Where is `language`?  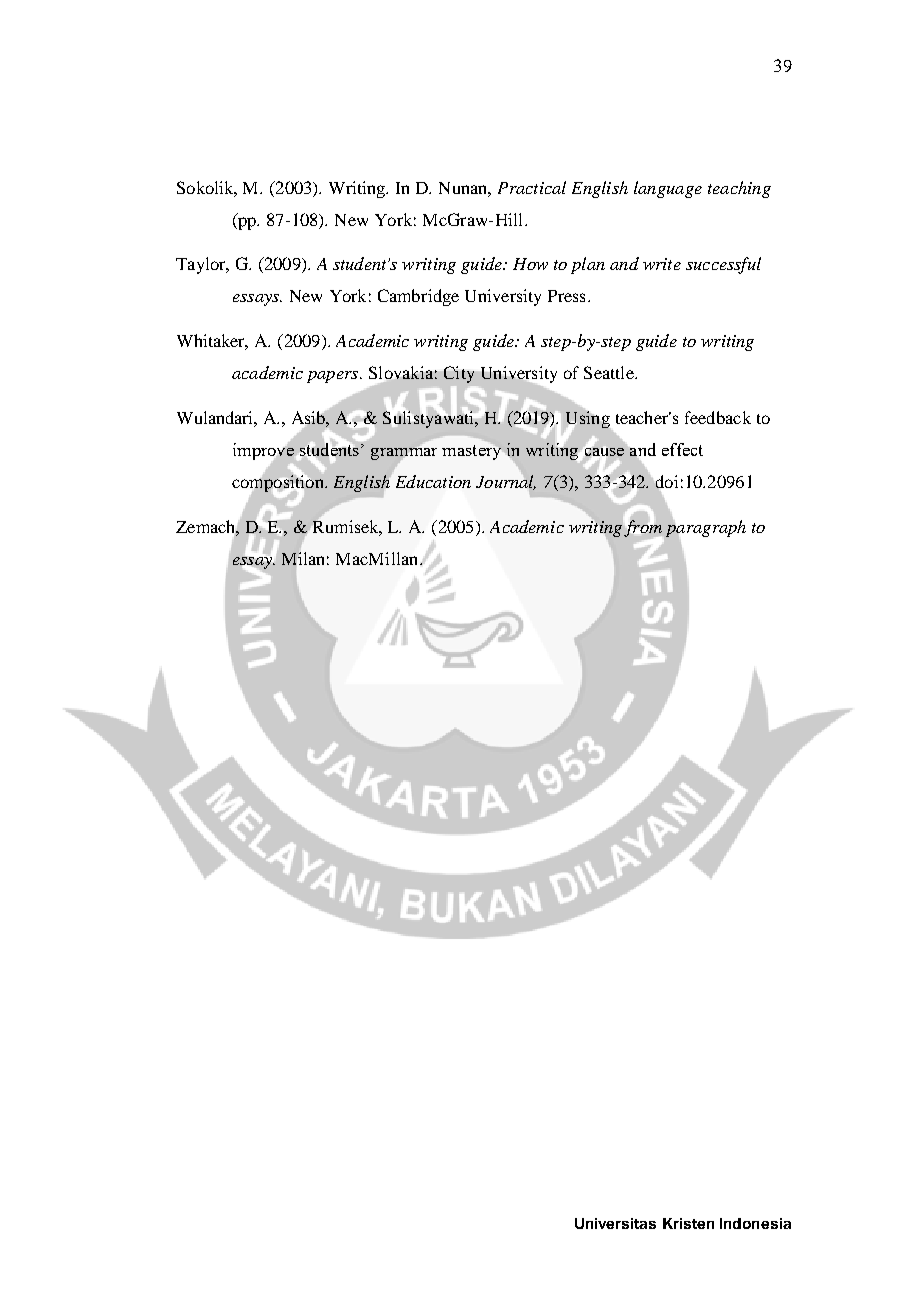 language is located at coordinates (668, 189).
